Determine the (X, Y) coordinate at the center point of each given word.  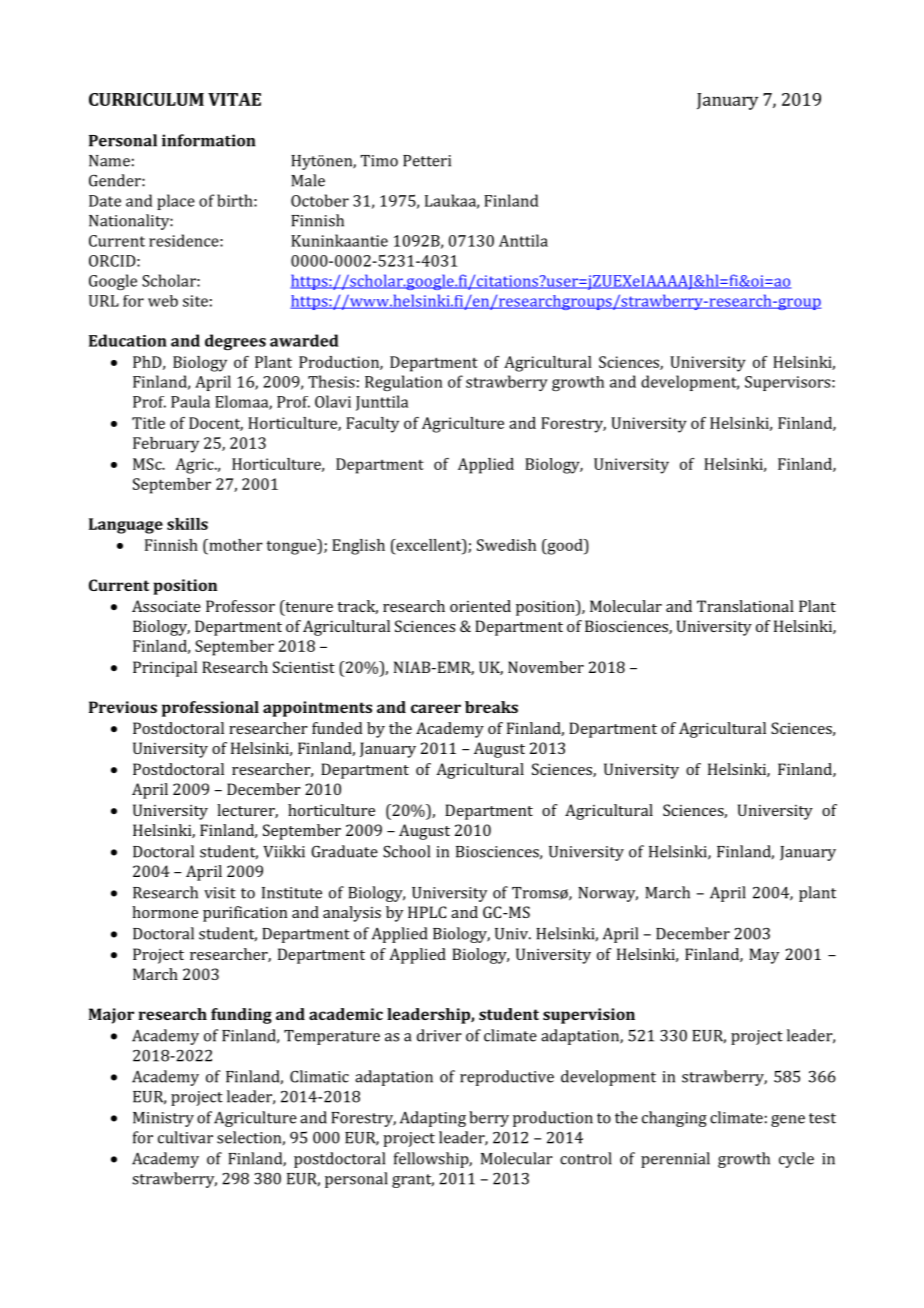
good (565, 547)
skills (187, 524)
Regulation (403, 383)
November (546, 667)
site (195, 301)
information (208, 140)
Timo (379, 161)
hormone (165, 912)
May (764, 956)
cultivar (185, 1137)
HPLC (427, 912)
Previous (123, 707)
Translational (745, 606)
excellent (429, 545)
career (436, 708)
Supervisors (789, 383)
